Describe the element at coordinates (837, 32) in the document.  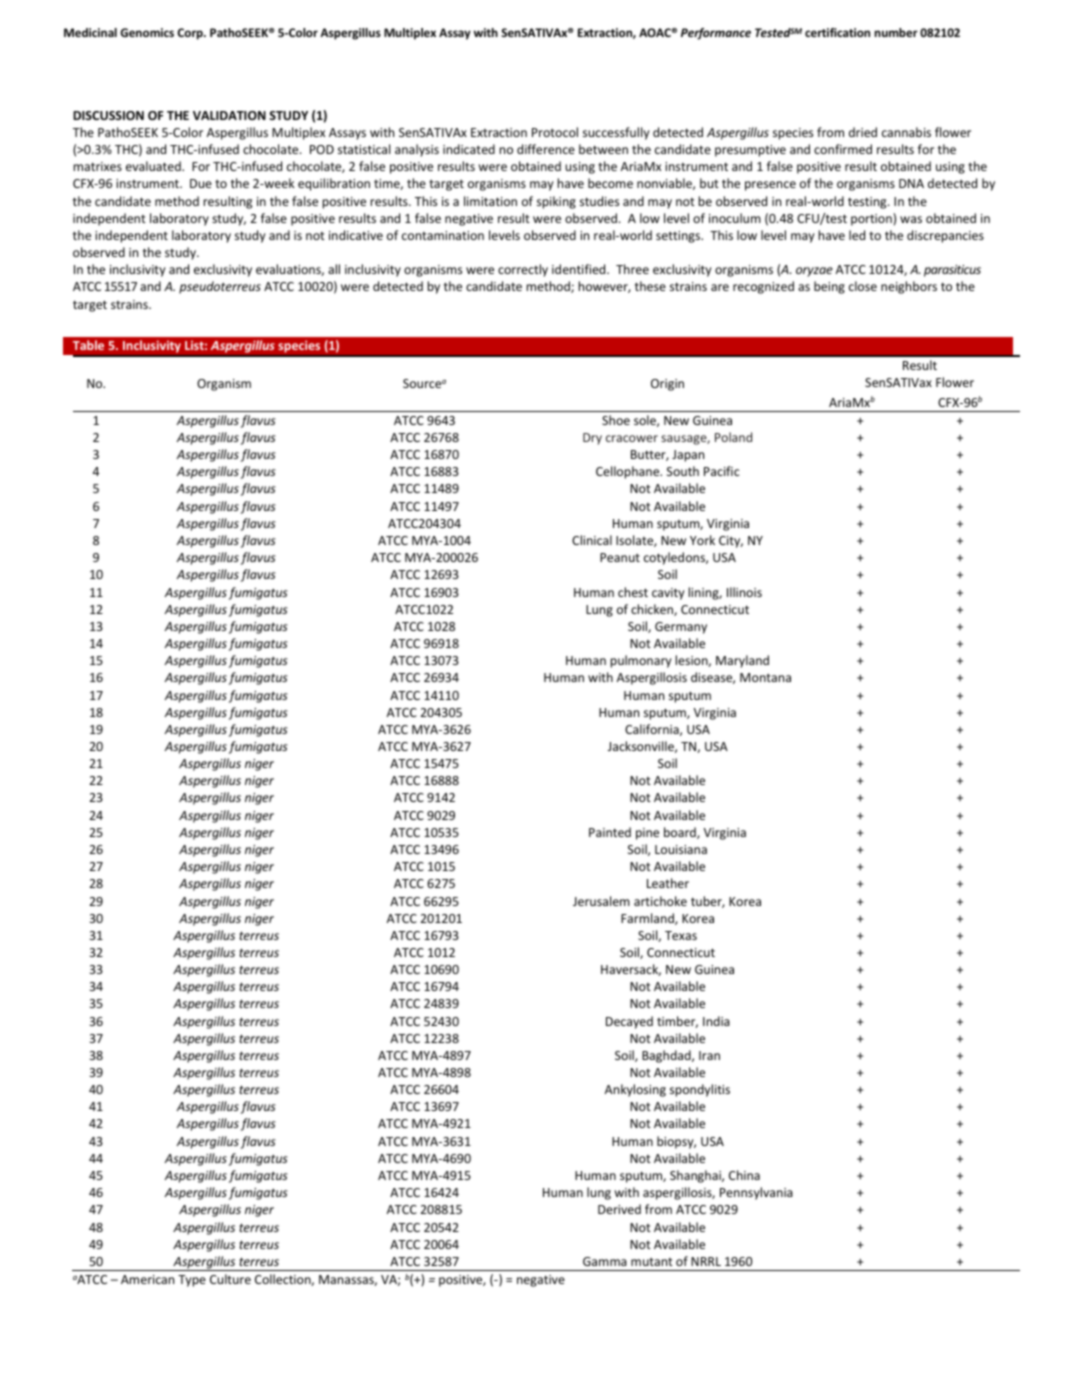
I see `certification` at that location.
